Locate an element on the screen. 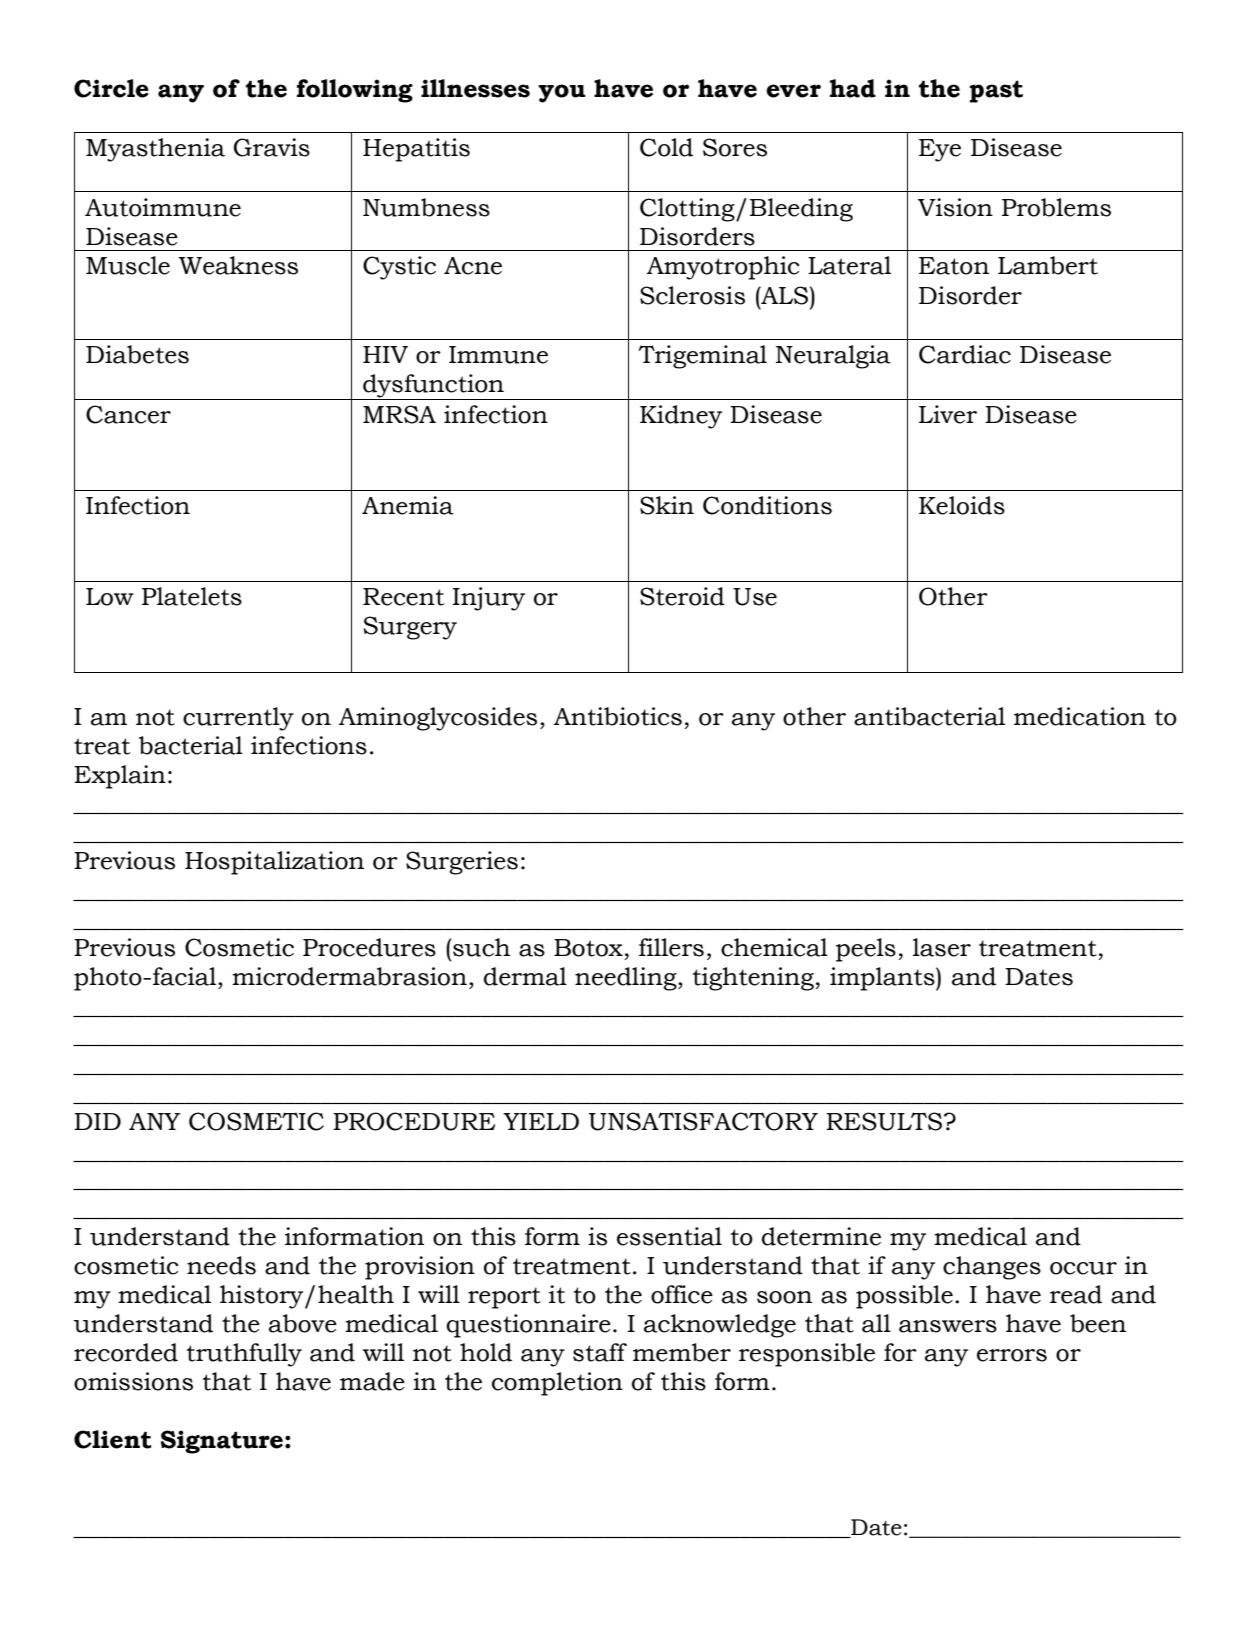 This screenshot has width=1257, height=1626. Hospitalization is located at coordinates (274, 863).
